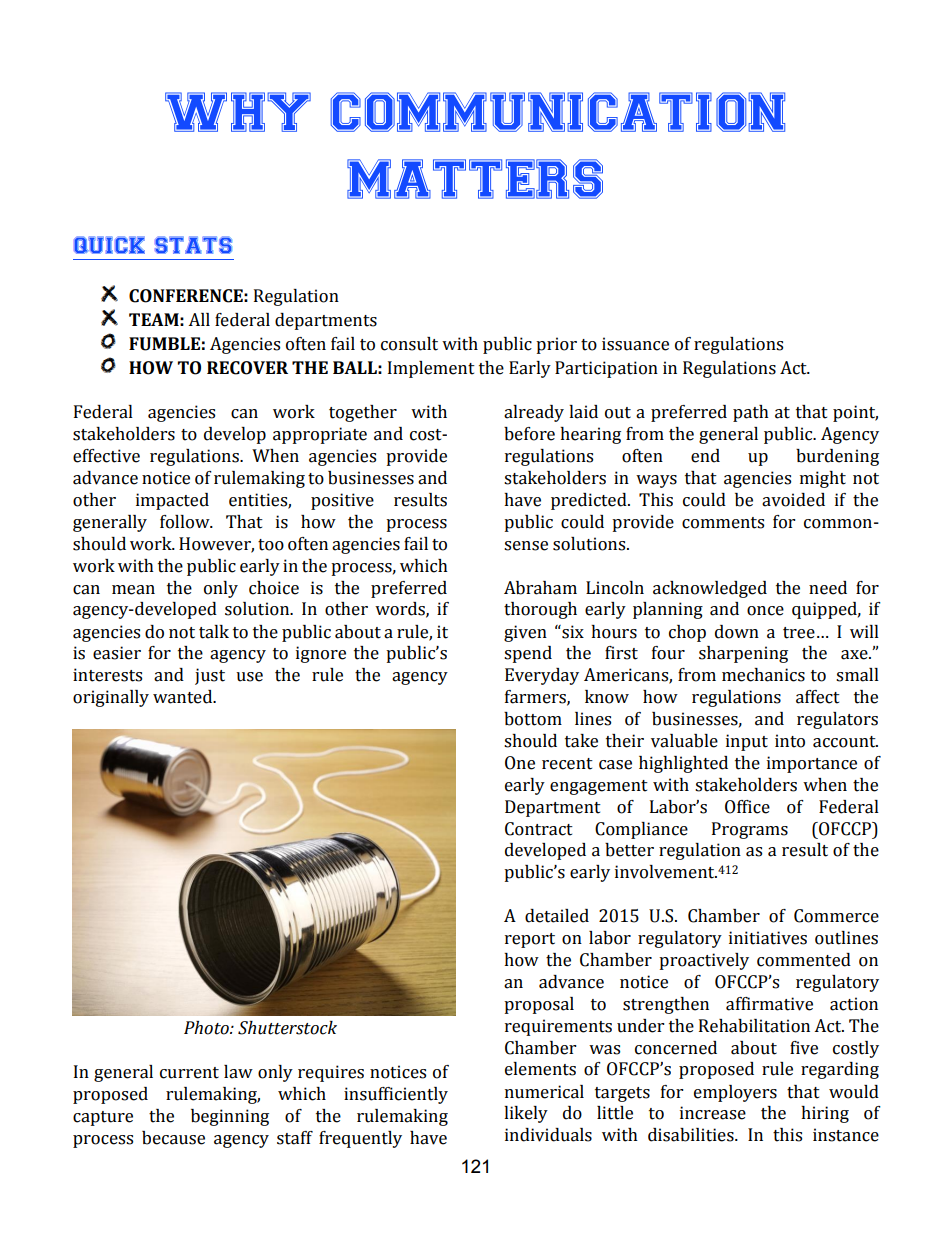 This image has height=1233, width=952. What do you see at coordinates (230, 1117) in the image?
I see `beginning` at bounding box center [230, 1117].
